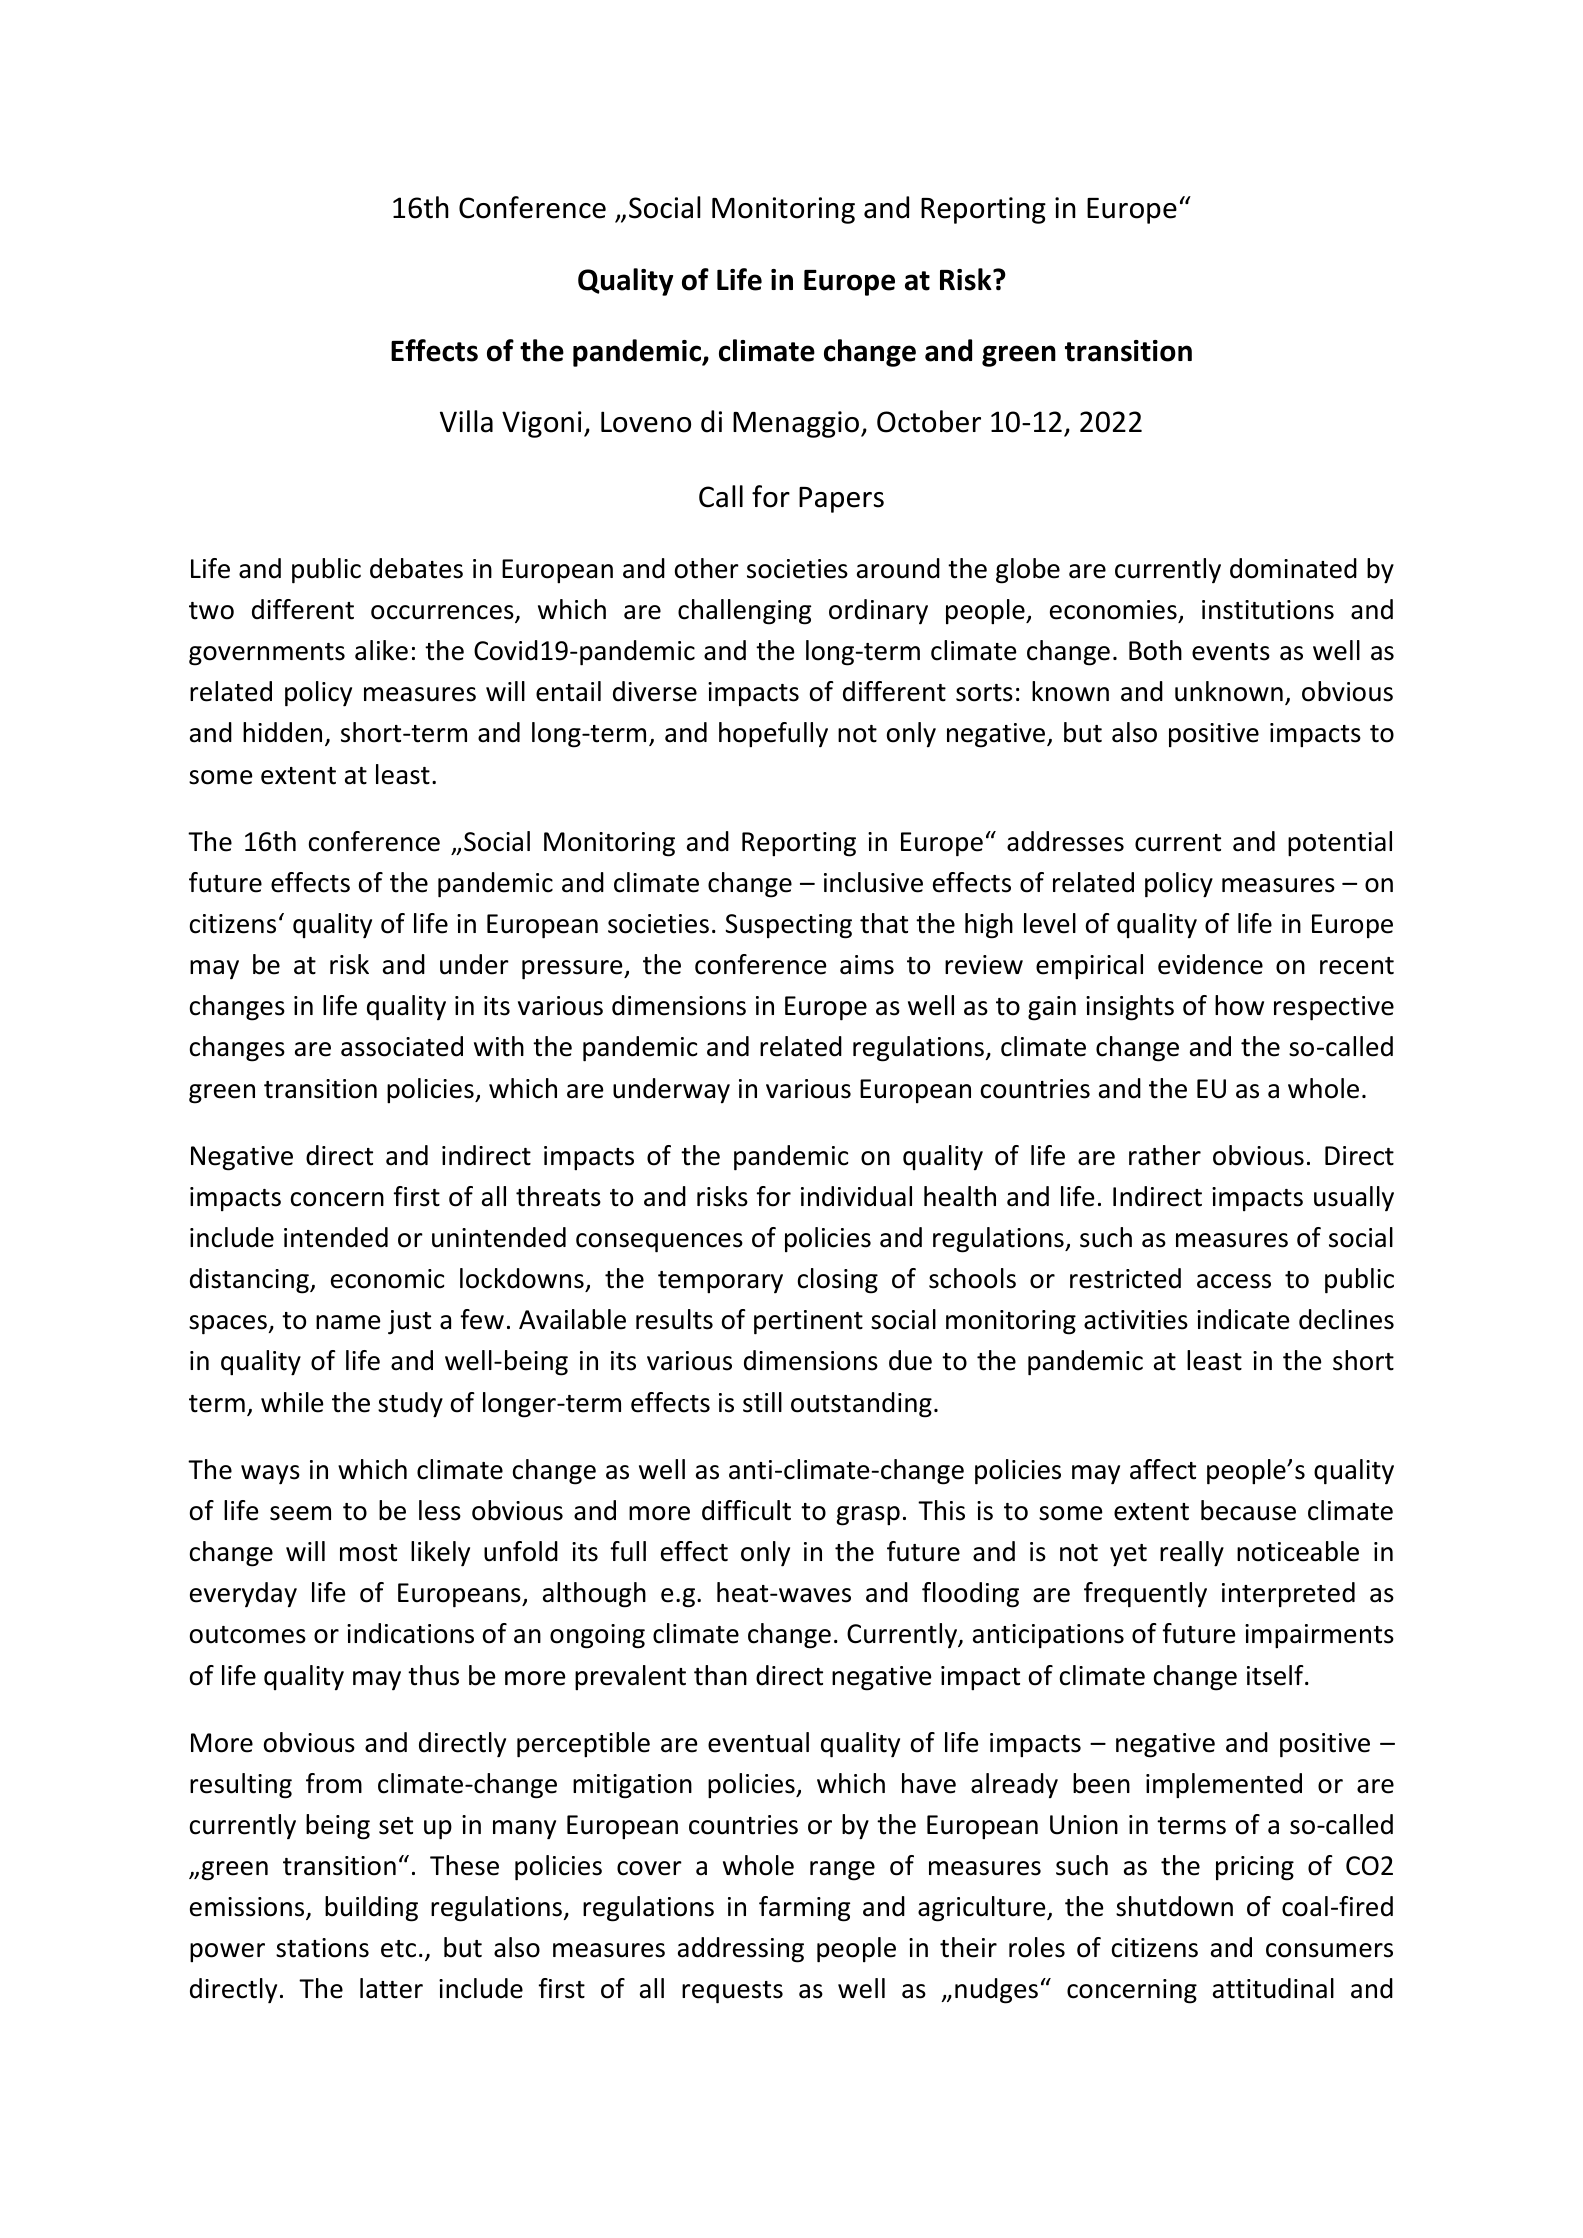 Image resolution: width=1583 pixels, height=2238 pixels. I want to click on stations, so click(322, 1948).
